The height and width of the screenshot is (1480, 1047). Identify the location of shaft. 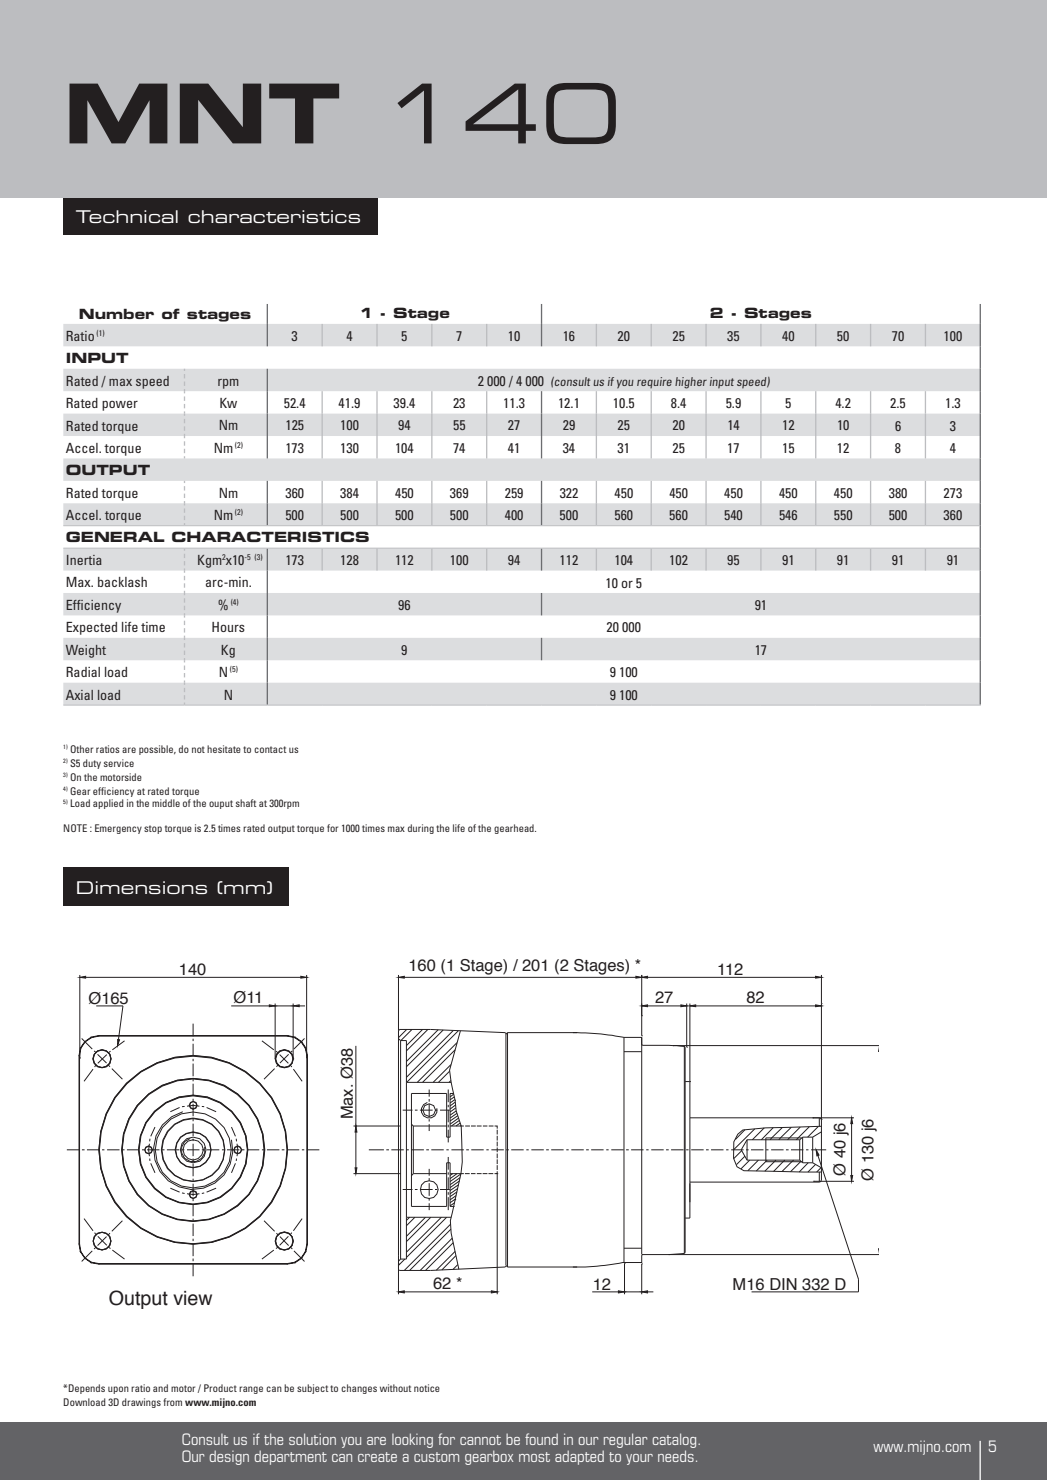
(246, 803).
